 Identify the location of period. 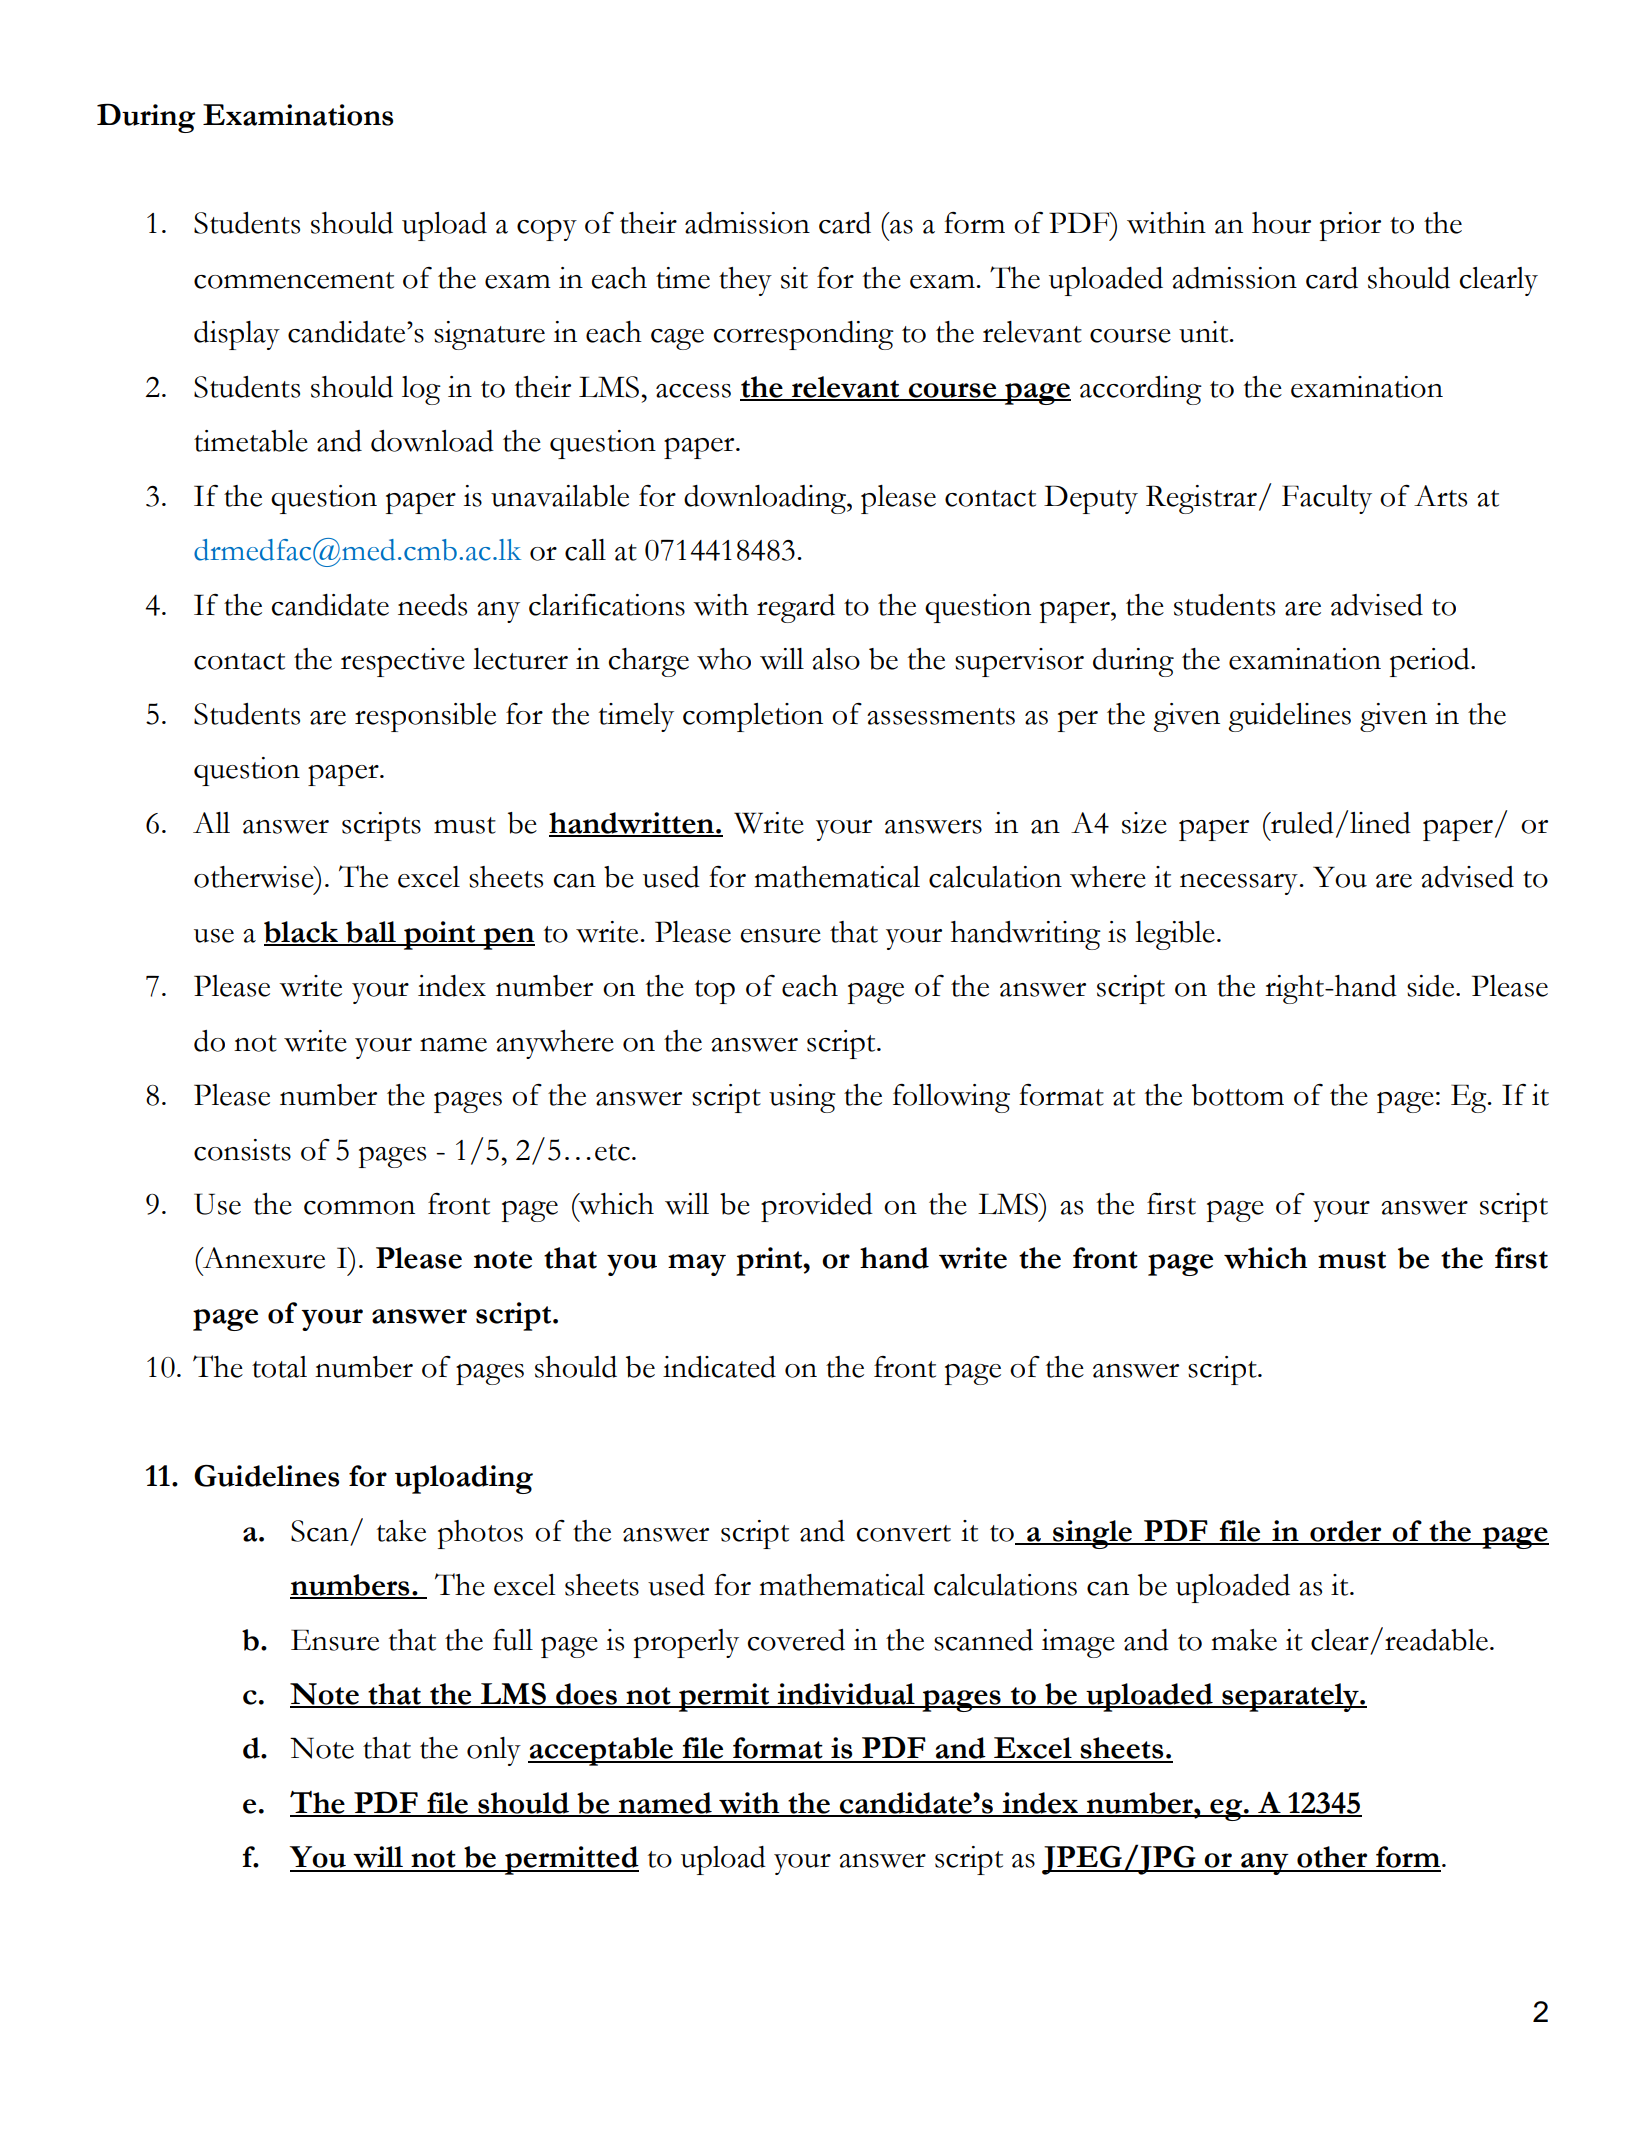
(1431, 662).
